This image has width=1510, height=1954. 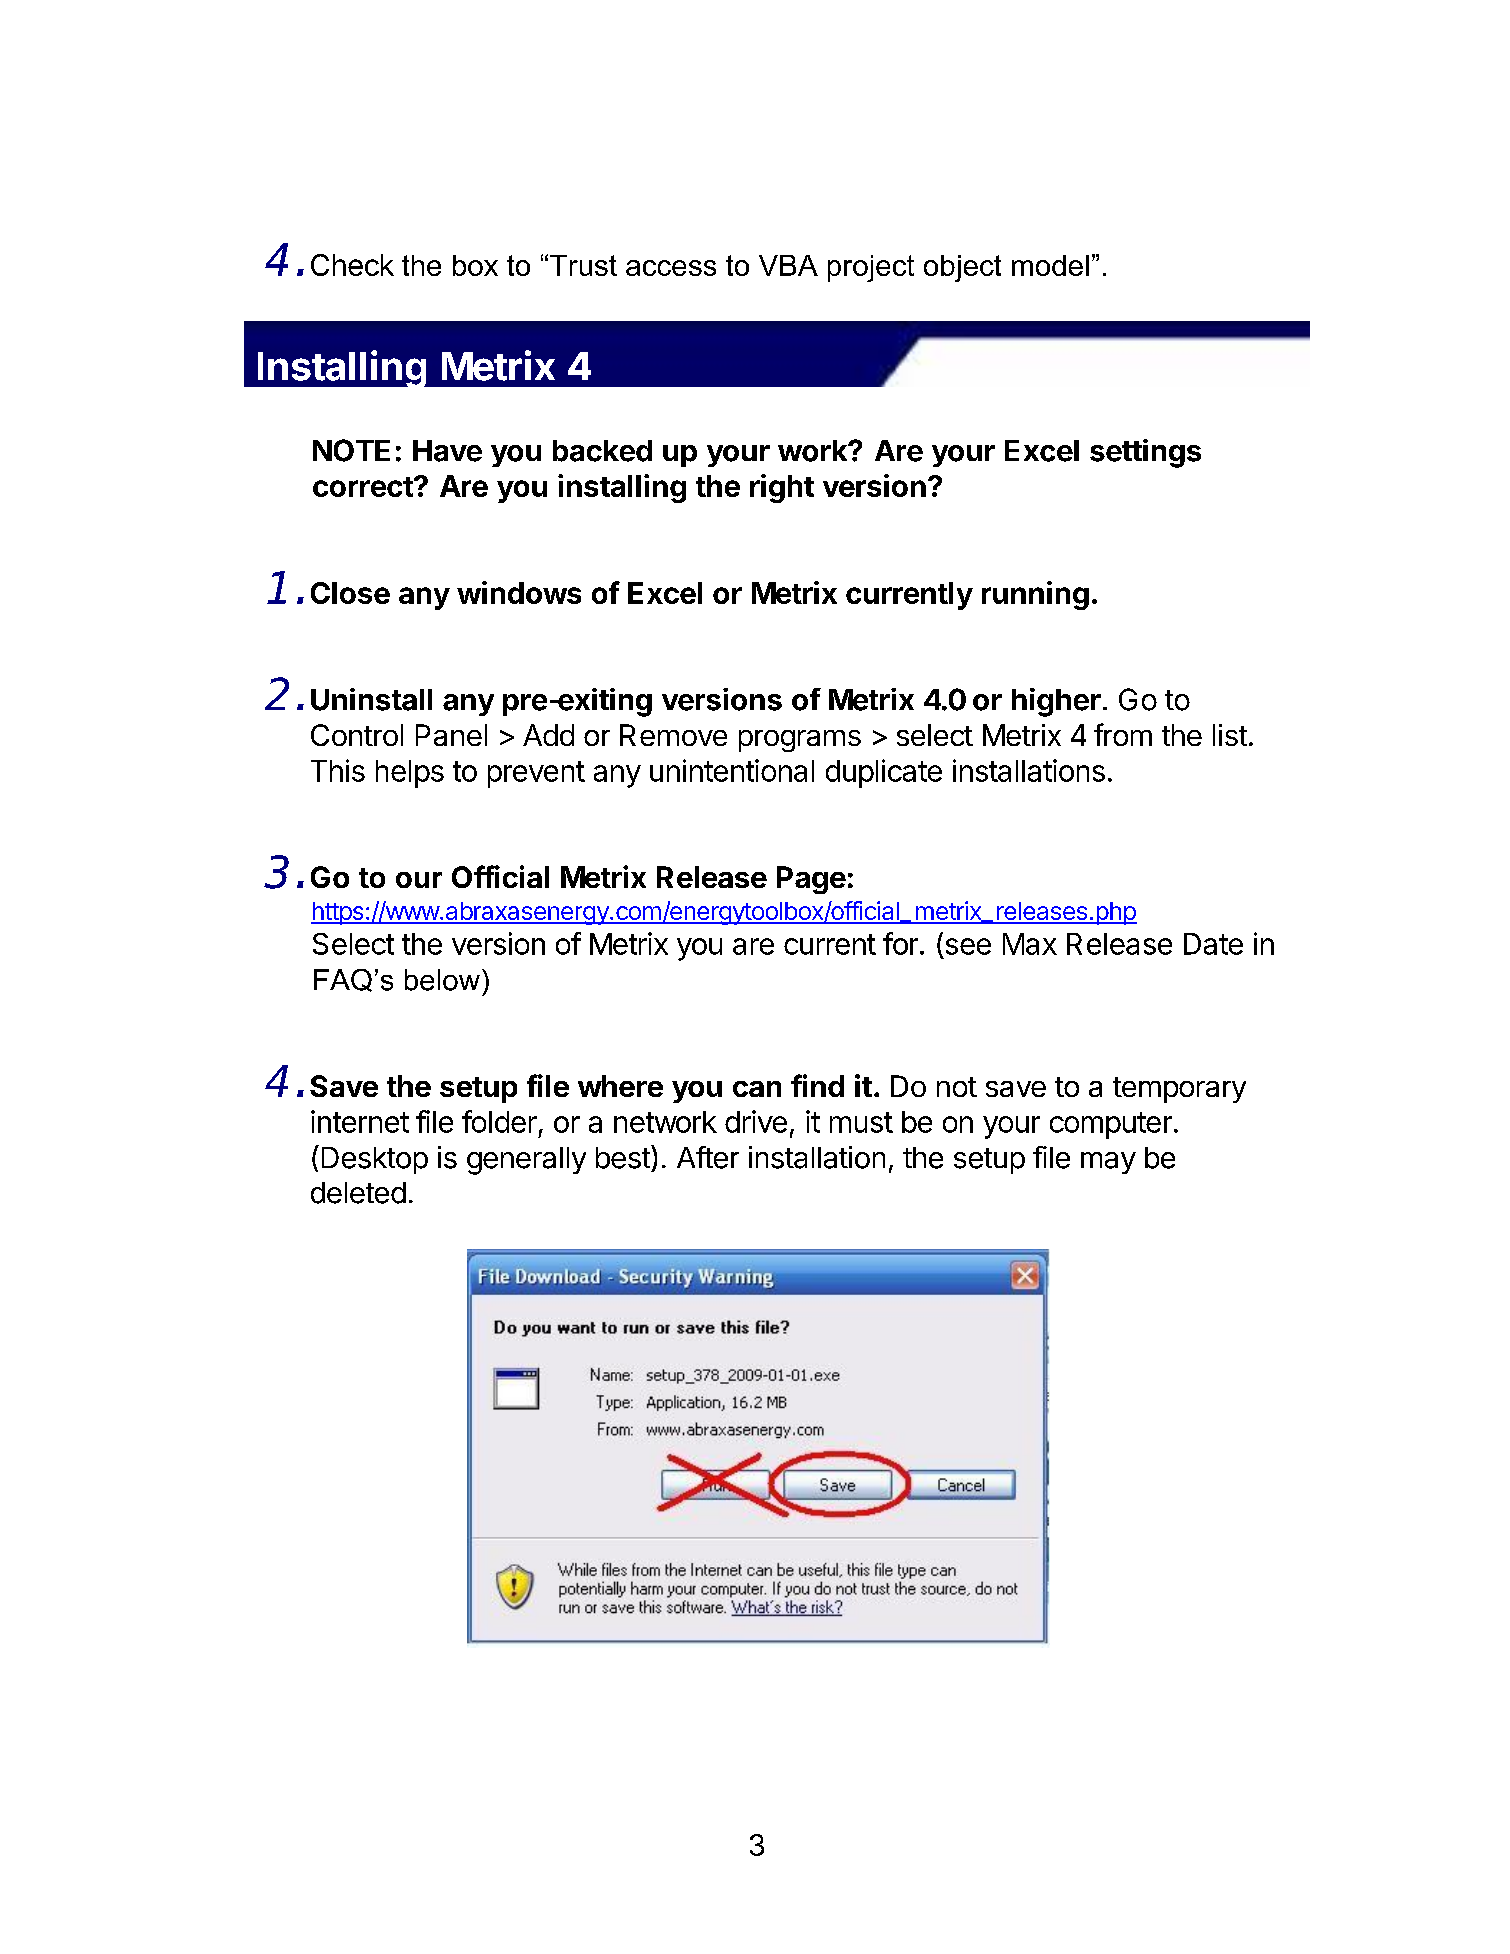 What do you see at coordinates (1123, 734) in the image?
I see `from` at bounding box center [1123, 734].
